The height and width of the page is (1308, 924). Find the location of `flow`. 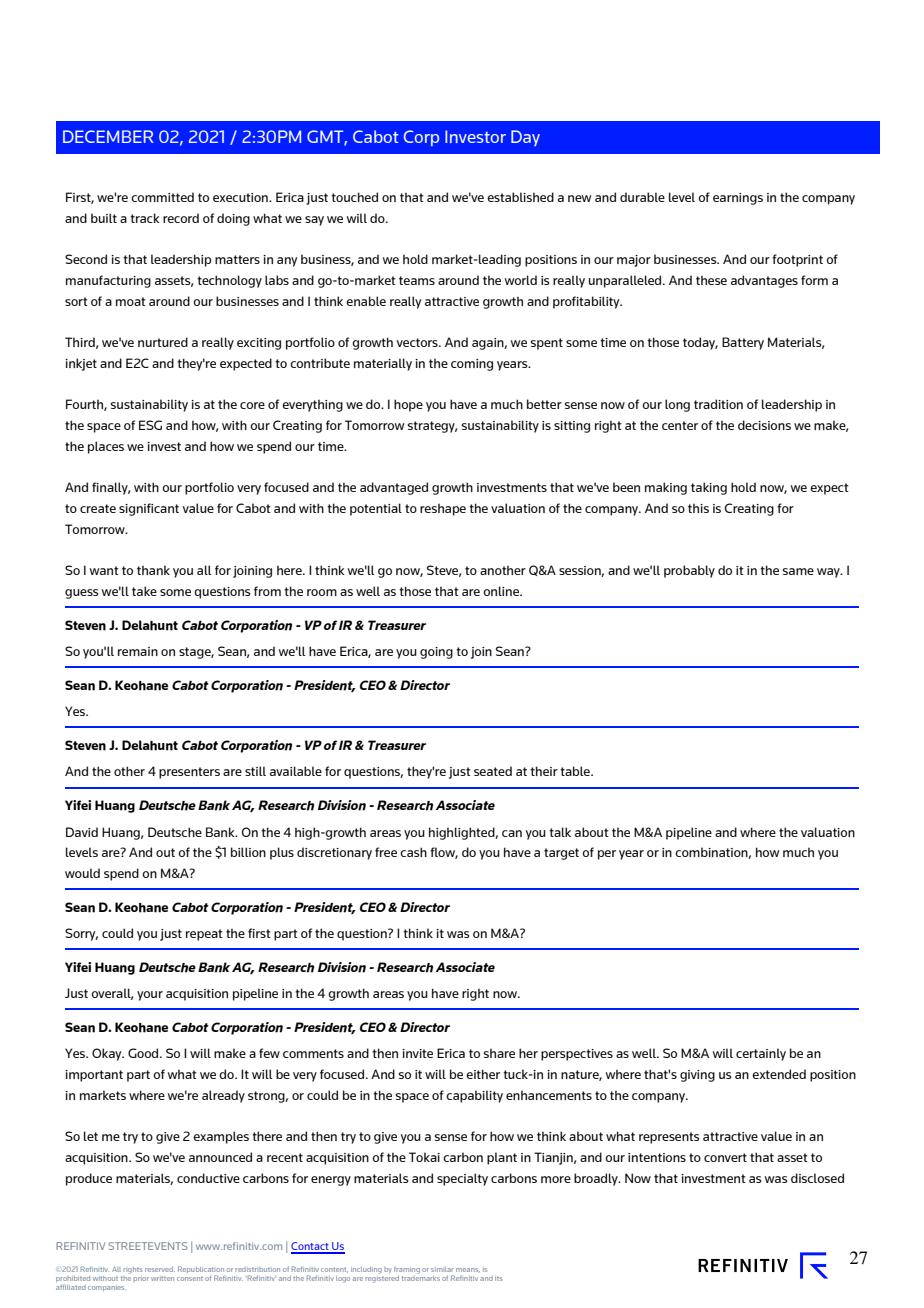

flow is located at coordinates (444, 853).
